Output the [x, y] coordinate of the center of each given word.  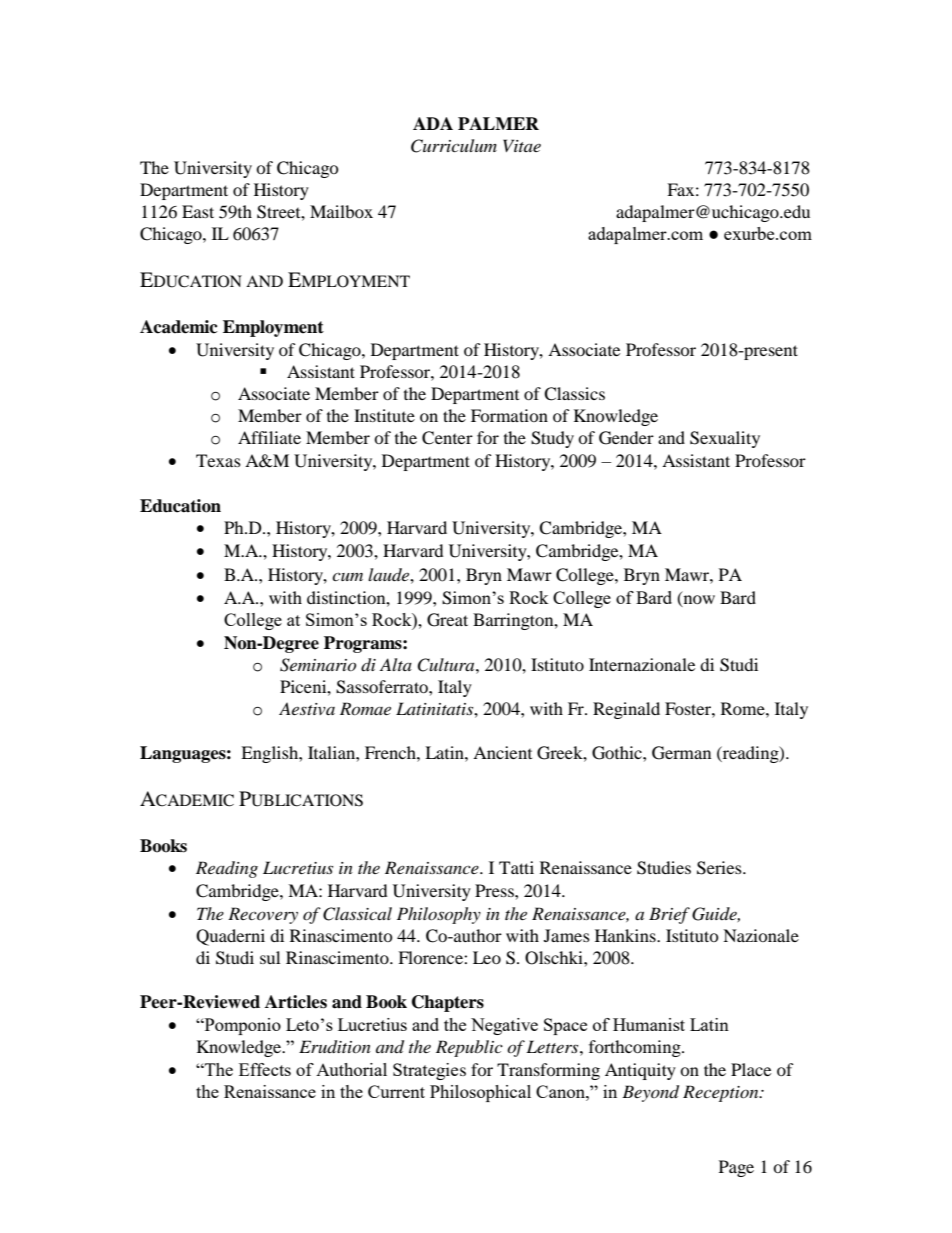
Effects [265, 1069]
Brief [669, 915]
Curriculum [454, 146]
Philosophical [480, 1093]
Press [495, 890]
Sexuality [725, 439]
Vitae [522, 145]
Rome [744, 708]
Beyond [650, 1093]
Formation [509, 415]
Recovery [263, 915]
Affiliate [269, 437]
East [198, 211]
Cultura [447, 665]
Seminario [318, 665]
